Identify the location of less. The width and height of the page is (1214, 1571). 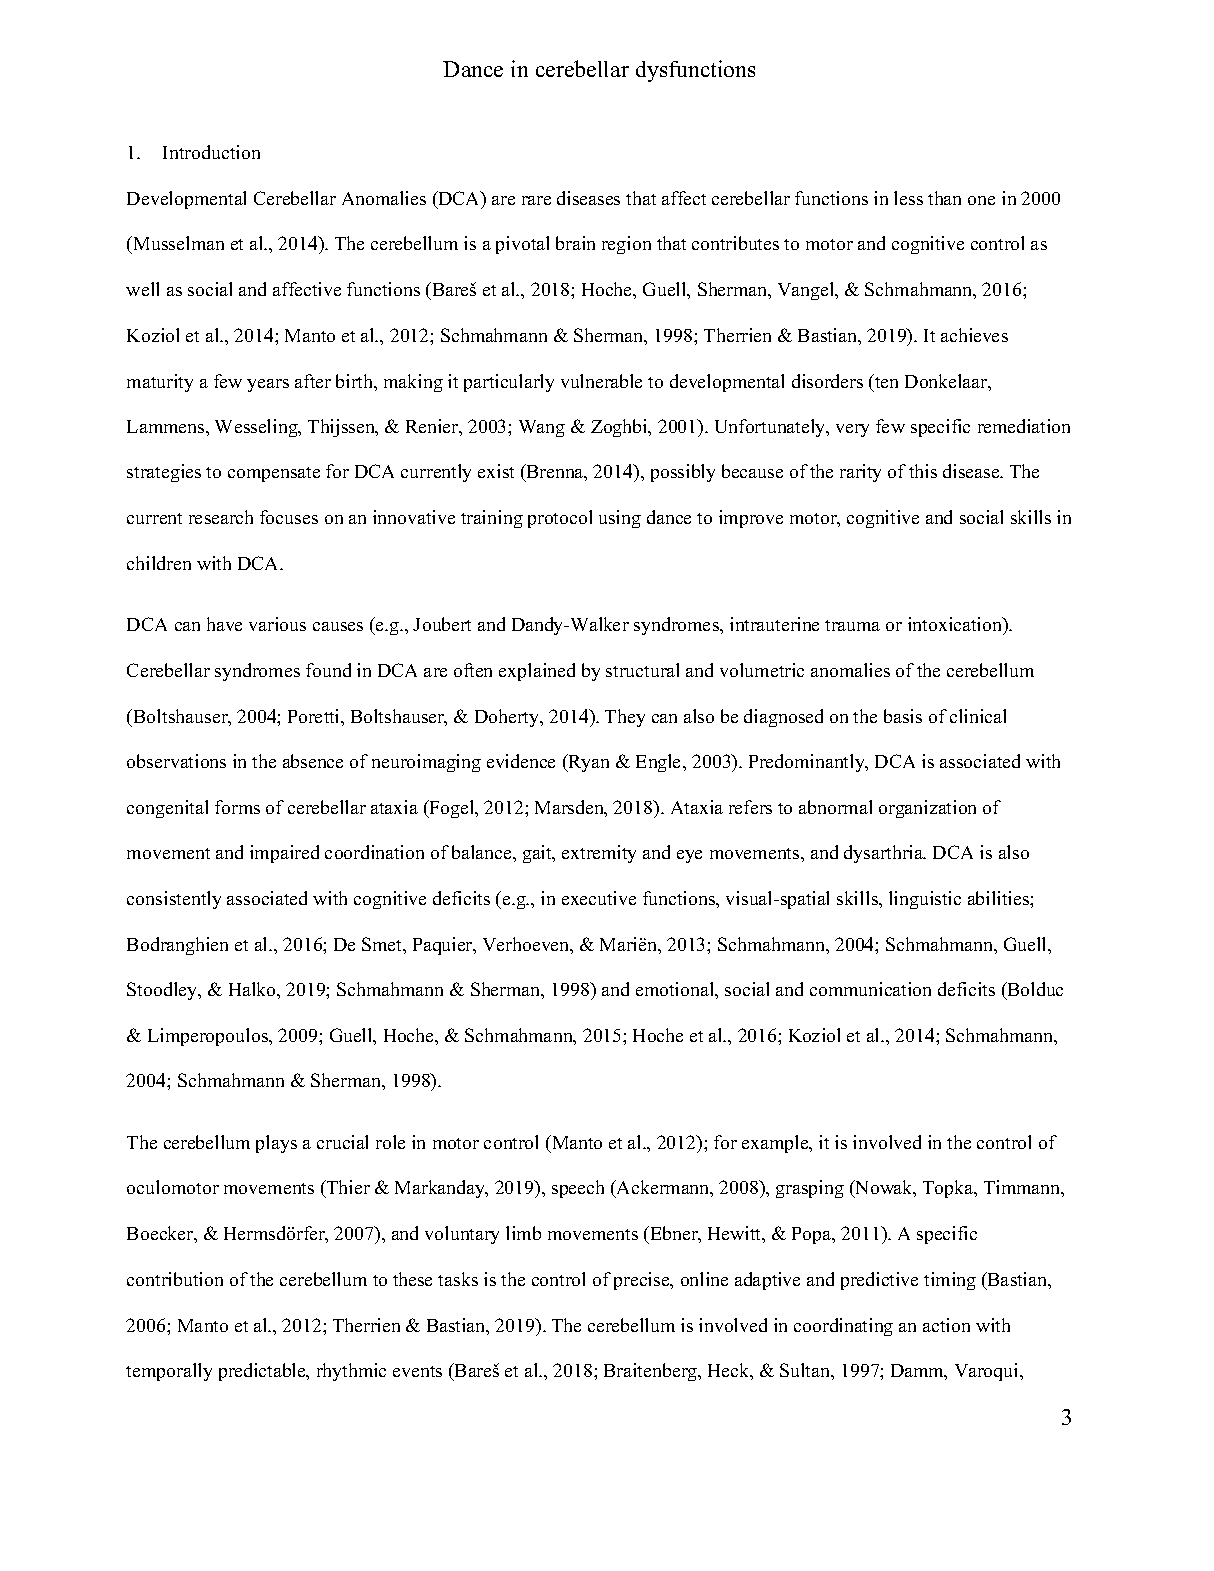
(908, 198).
